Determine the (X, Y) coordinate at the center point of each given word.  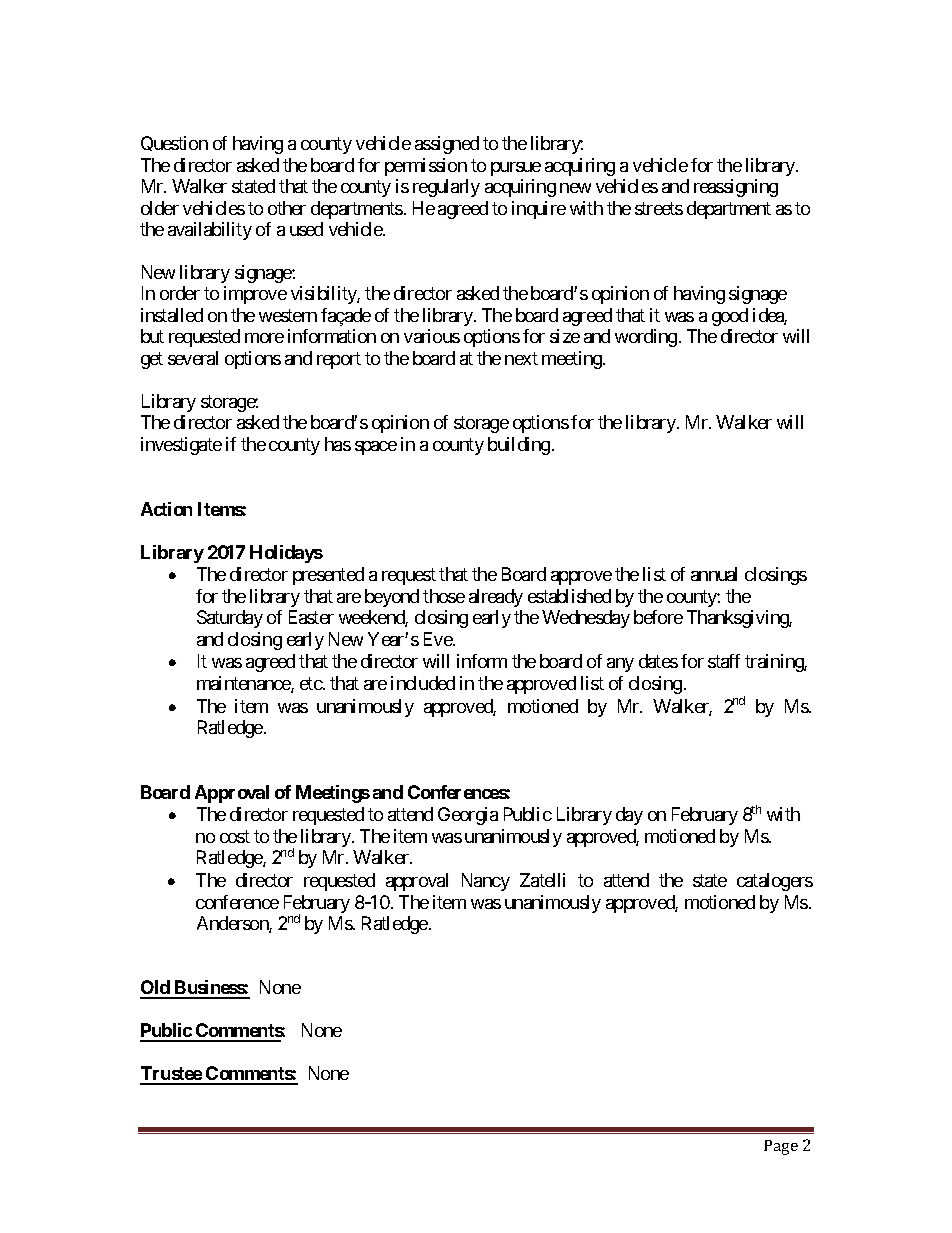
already (496, 598)
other (287, 208)
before (658, 617)
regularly (446, 188)
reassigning (736, 188)
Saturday (230, 619)
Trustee (171, 1075)
